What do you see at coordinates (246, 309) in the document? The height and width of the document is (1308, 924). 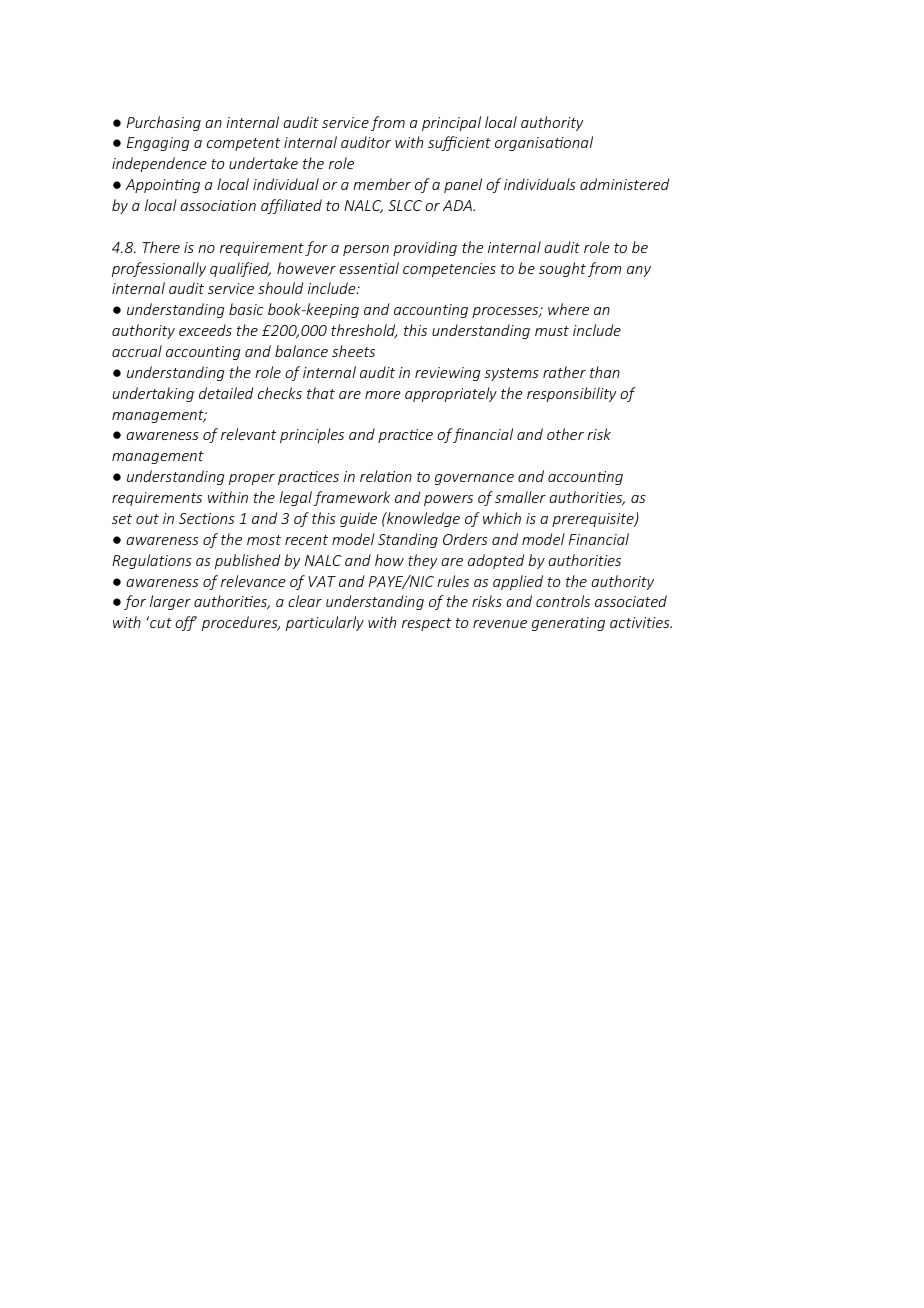 I see `basic` at bounding box center [246, 309].
